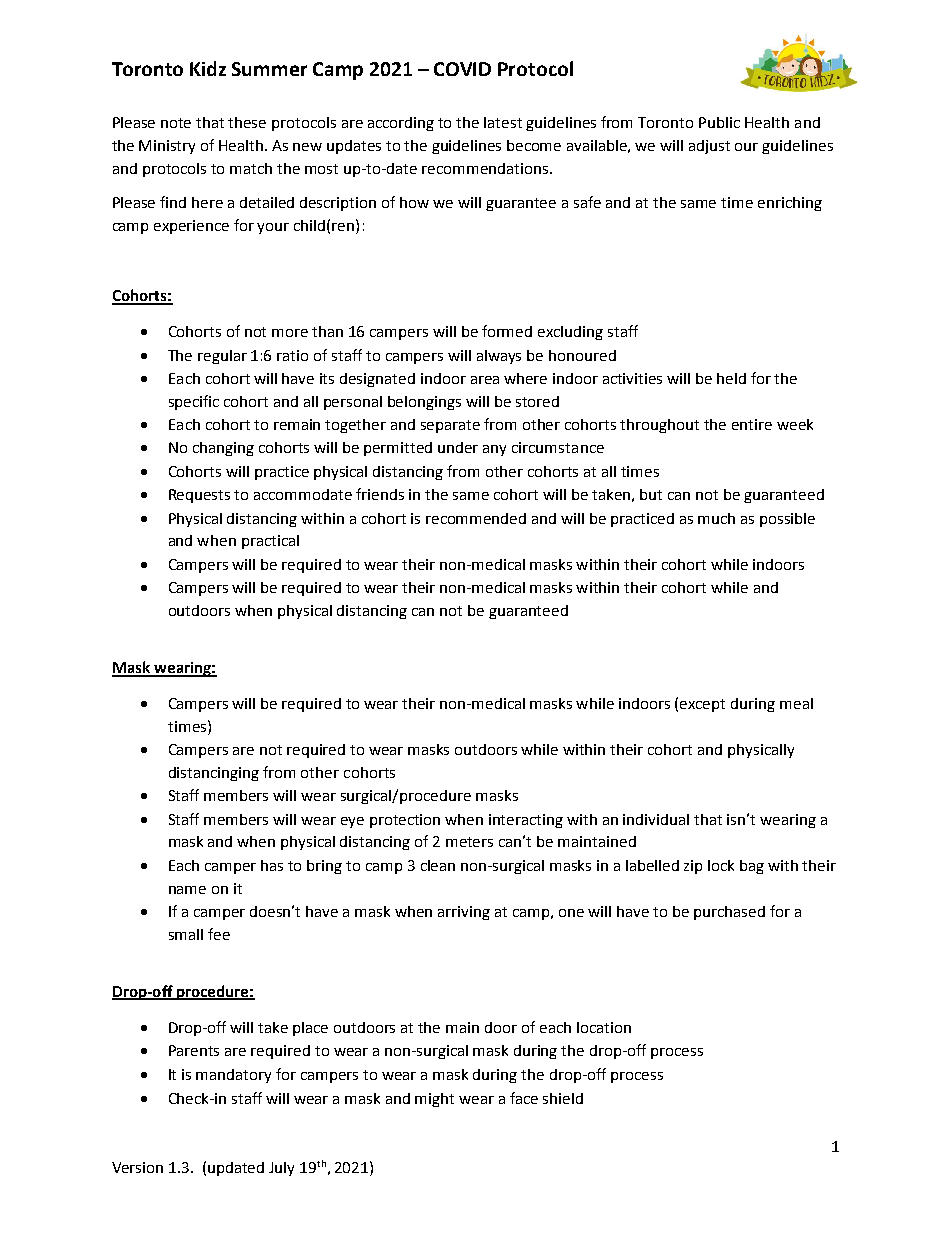  I want to click on held, so click(731, 378).
